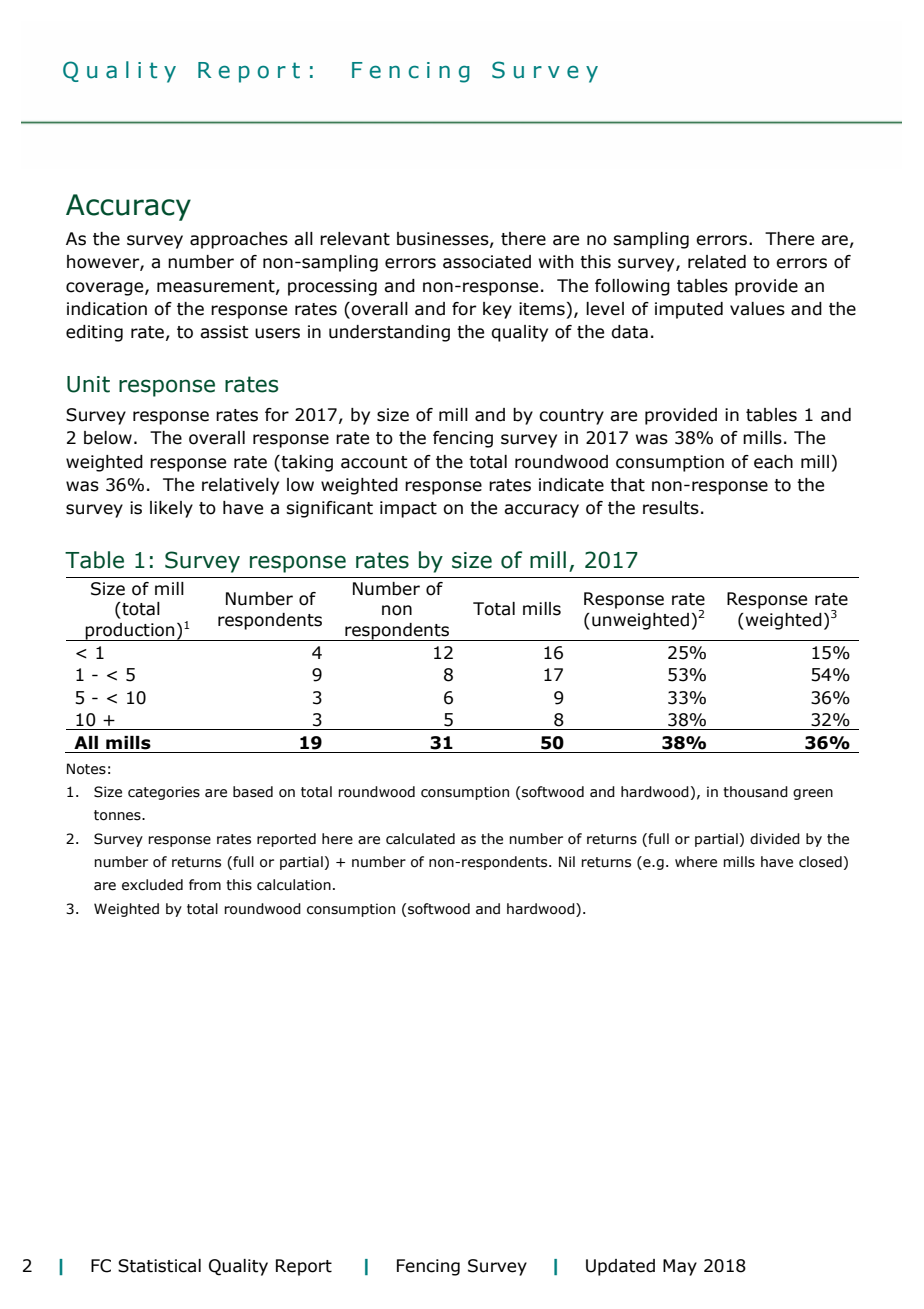  What do you see at coordinates (239, 240) in the screenshot?
I see `approaches` at bounding box center [239, 240].
